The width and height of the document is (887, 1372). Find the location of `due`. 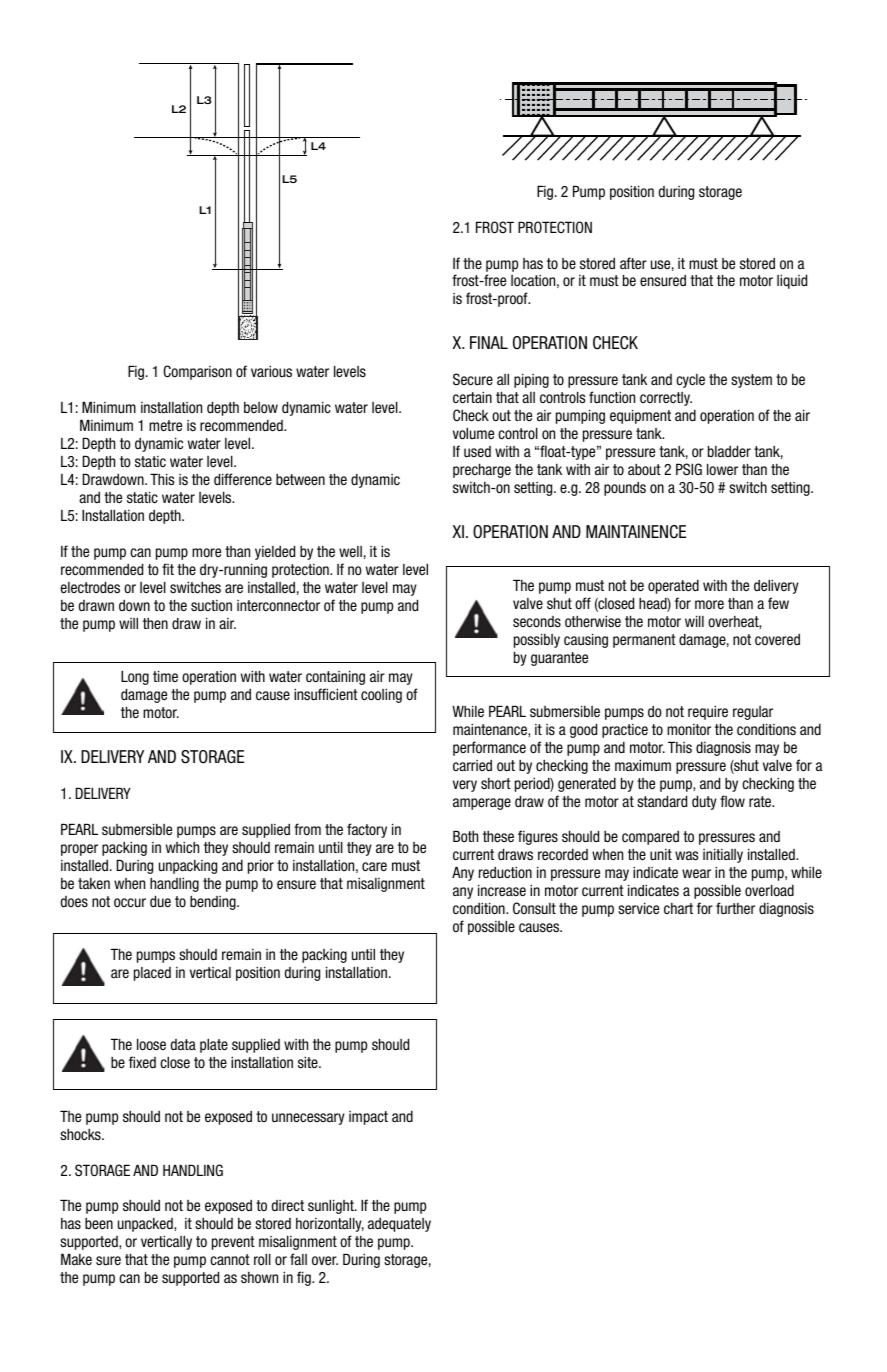

due is located at coordinates (160, 901).
